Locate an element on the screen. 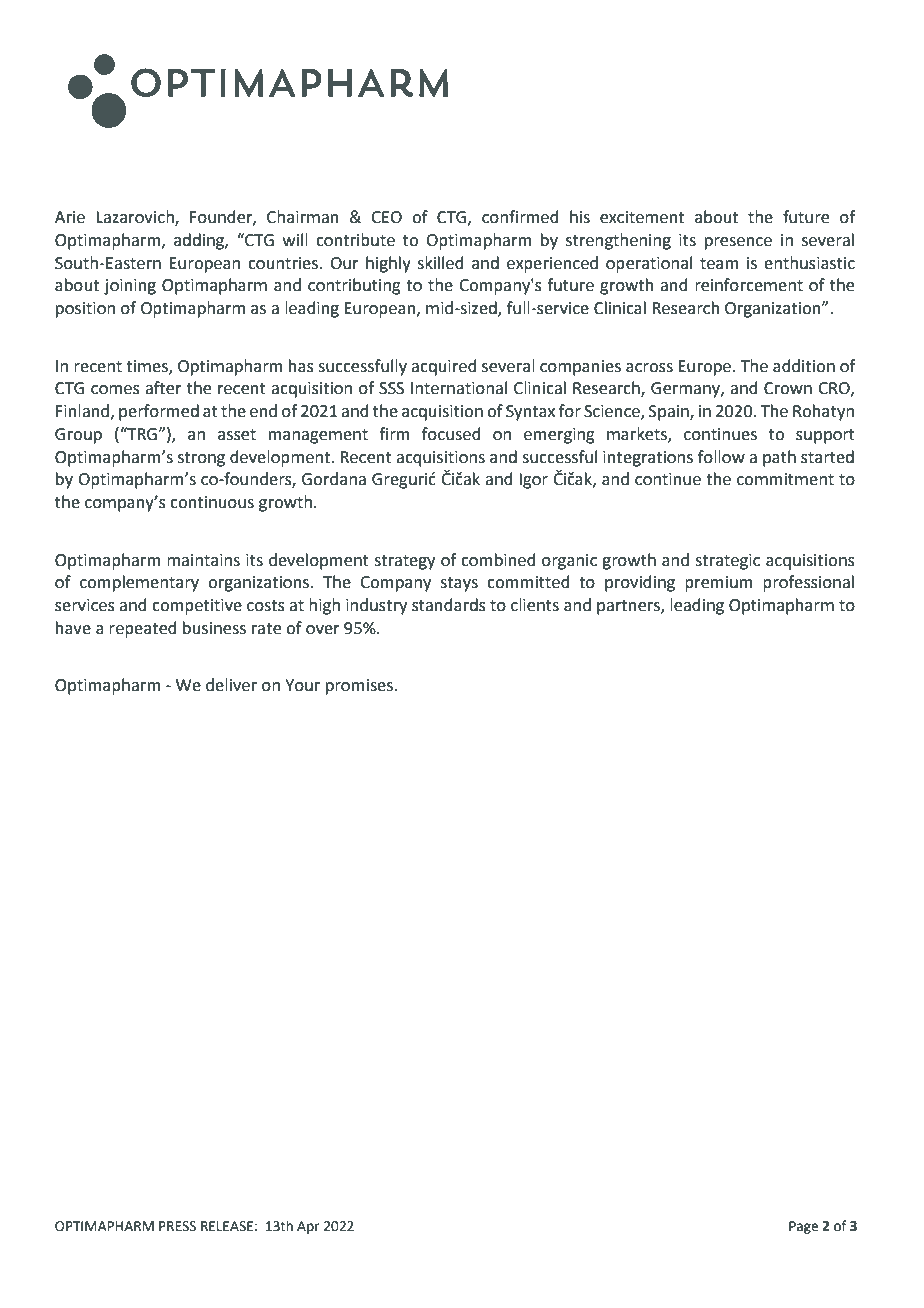 This screenshot has height=1308, width=924. Apr is located at coordinates (308, 1227).
